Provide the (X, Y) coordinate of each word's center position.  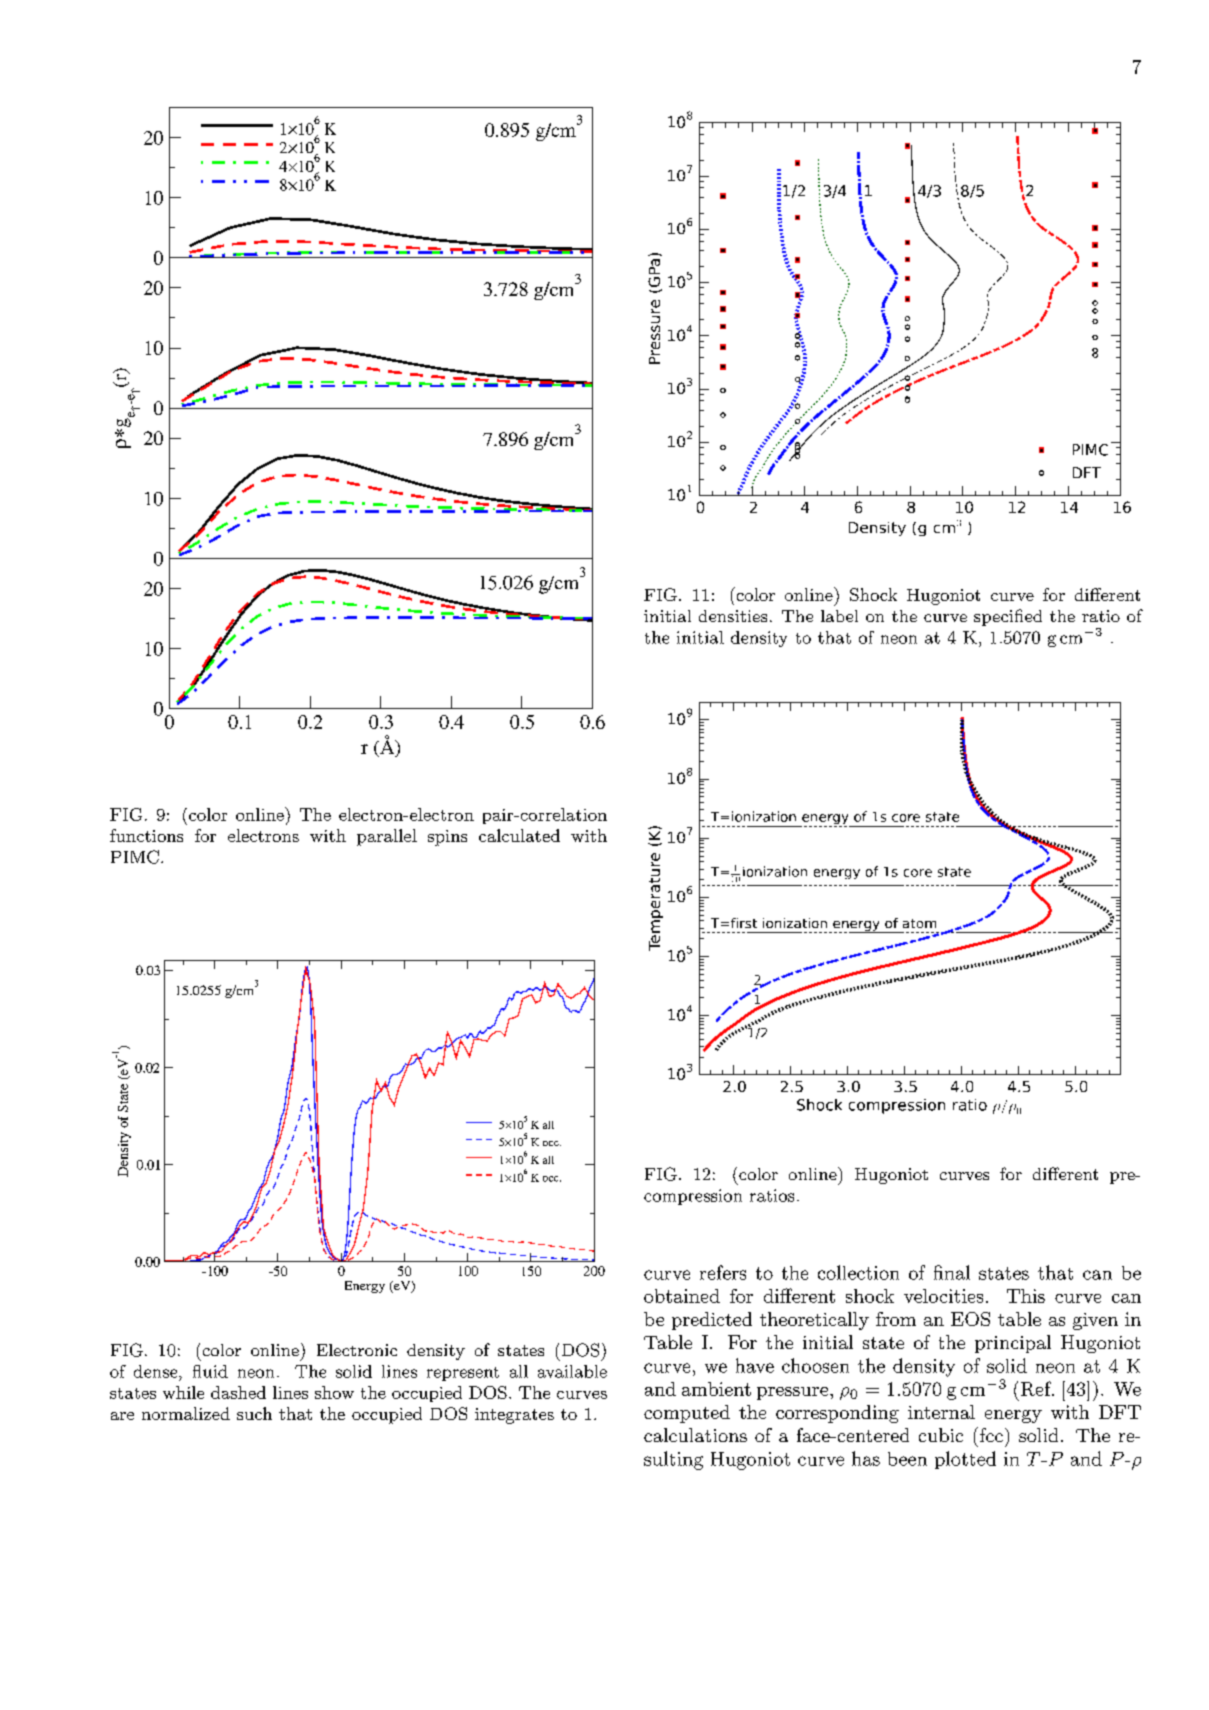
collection (858, 1272)
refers (723, 1272)
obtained (682, 1296)
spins (447, 838)
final (952, 1272)
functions (146, 835)
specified (1008, 617)
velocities (943, 1296)
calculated (519, 835)
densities (733, 616)
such (254, 1413)
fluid (210, 1371)
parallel (387, 837)
